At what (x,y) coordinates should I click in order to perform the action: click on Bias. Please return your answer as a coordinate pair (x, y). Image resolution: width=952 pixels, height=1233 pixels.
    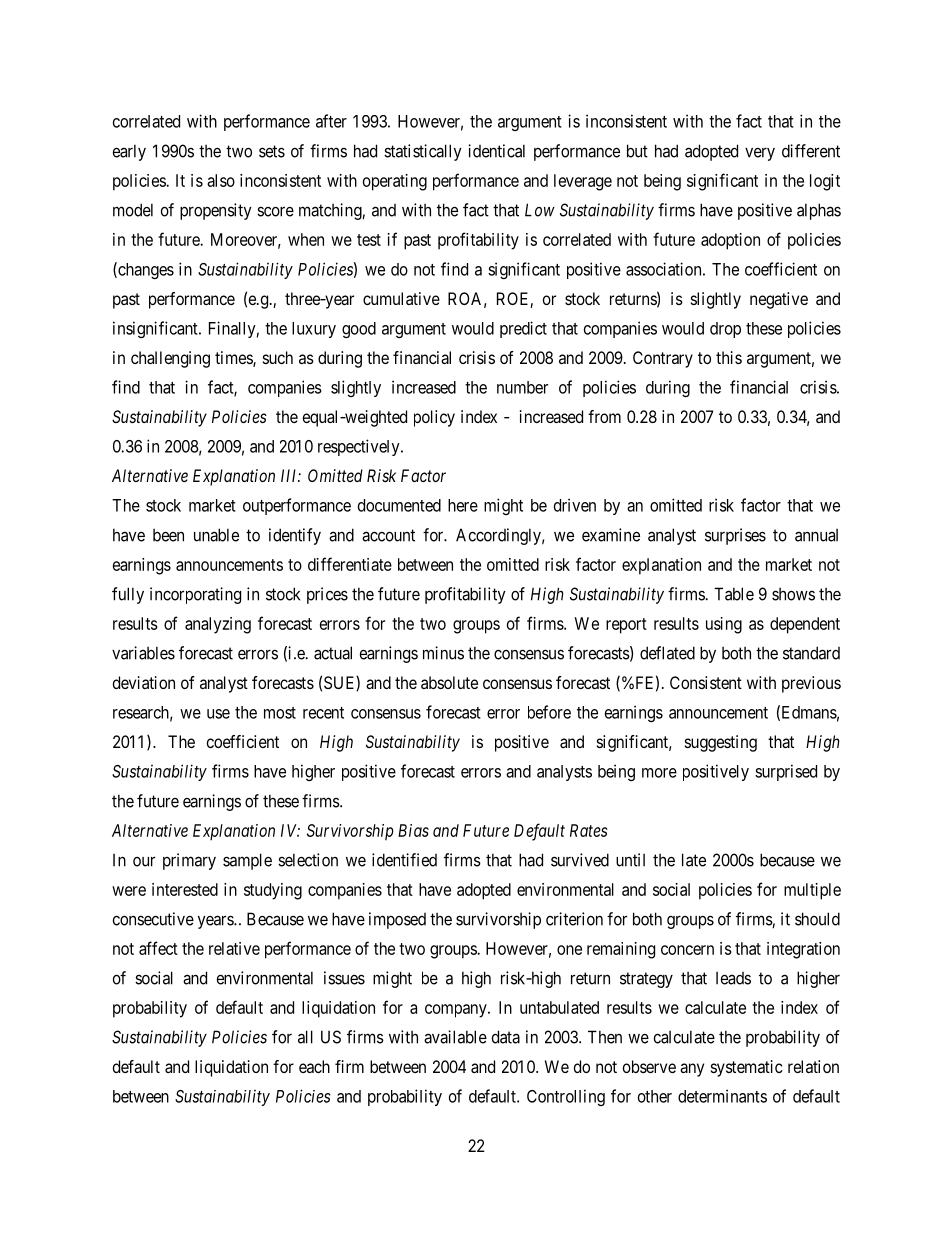
    Looking at the image, I should click on (413, 830).
